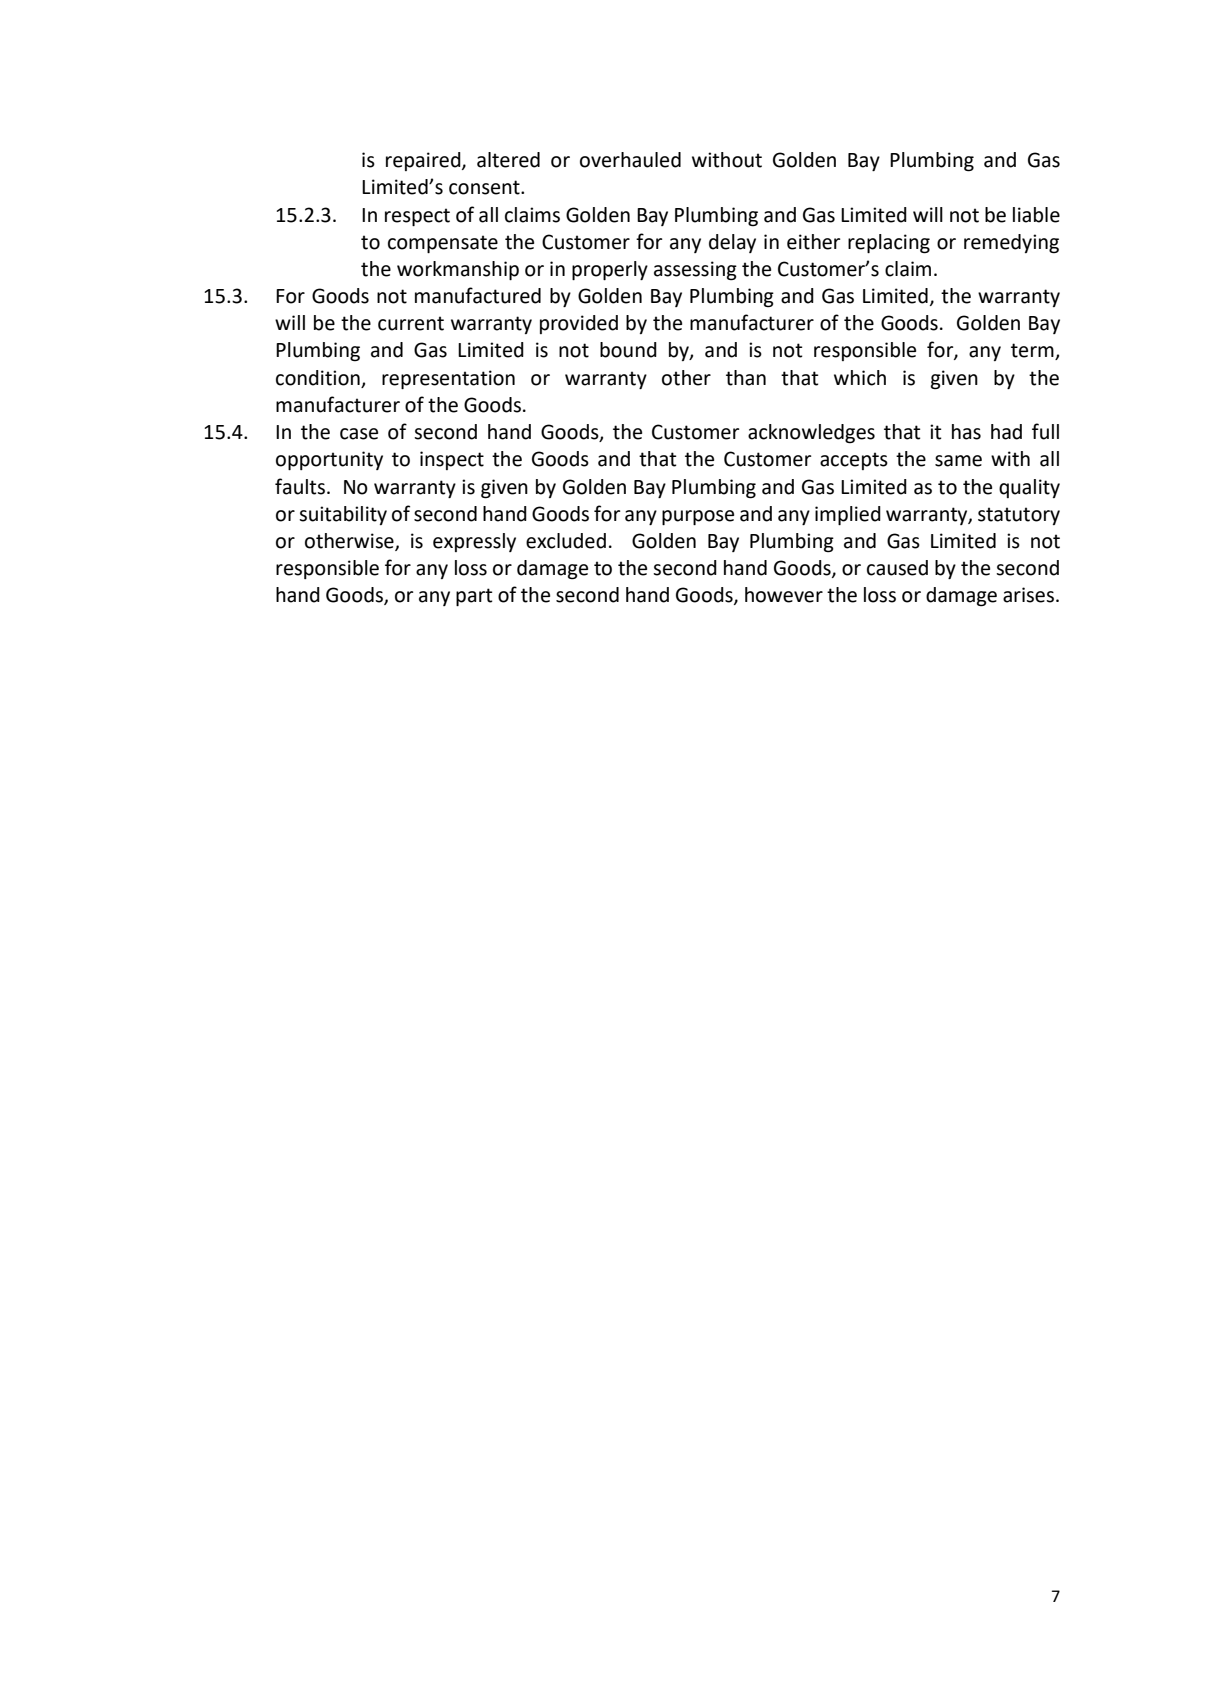  What do you see at coordinates (630, 160) in the document?
I see `overhauled` at bounding box center [630, 160].
